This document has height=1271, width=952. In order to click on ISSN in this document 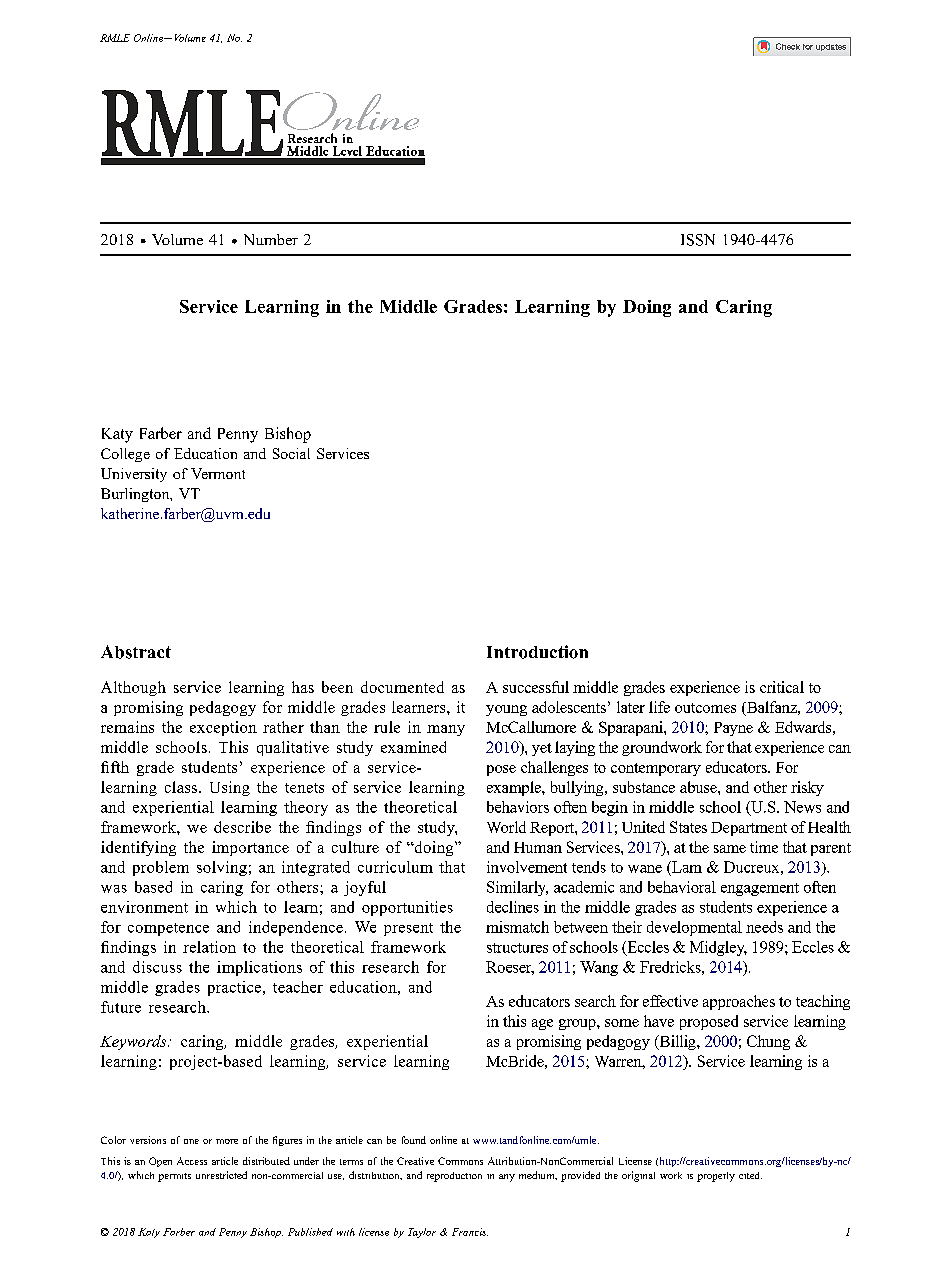, I will do `click(698, 240)`.
